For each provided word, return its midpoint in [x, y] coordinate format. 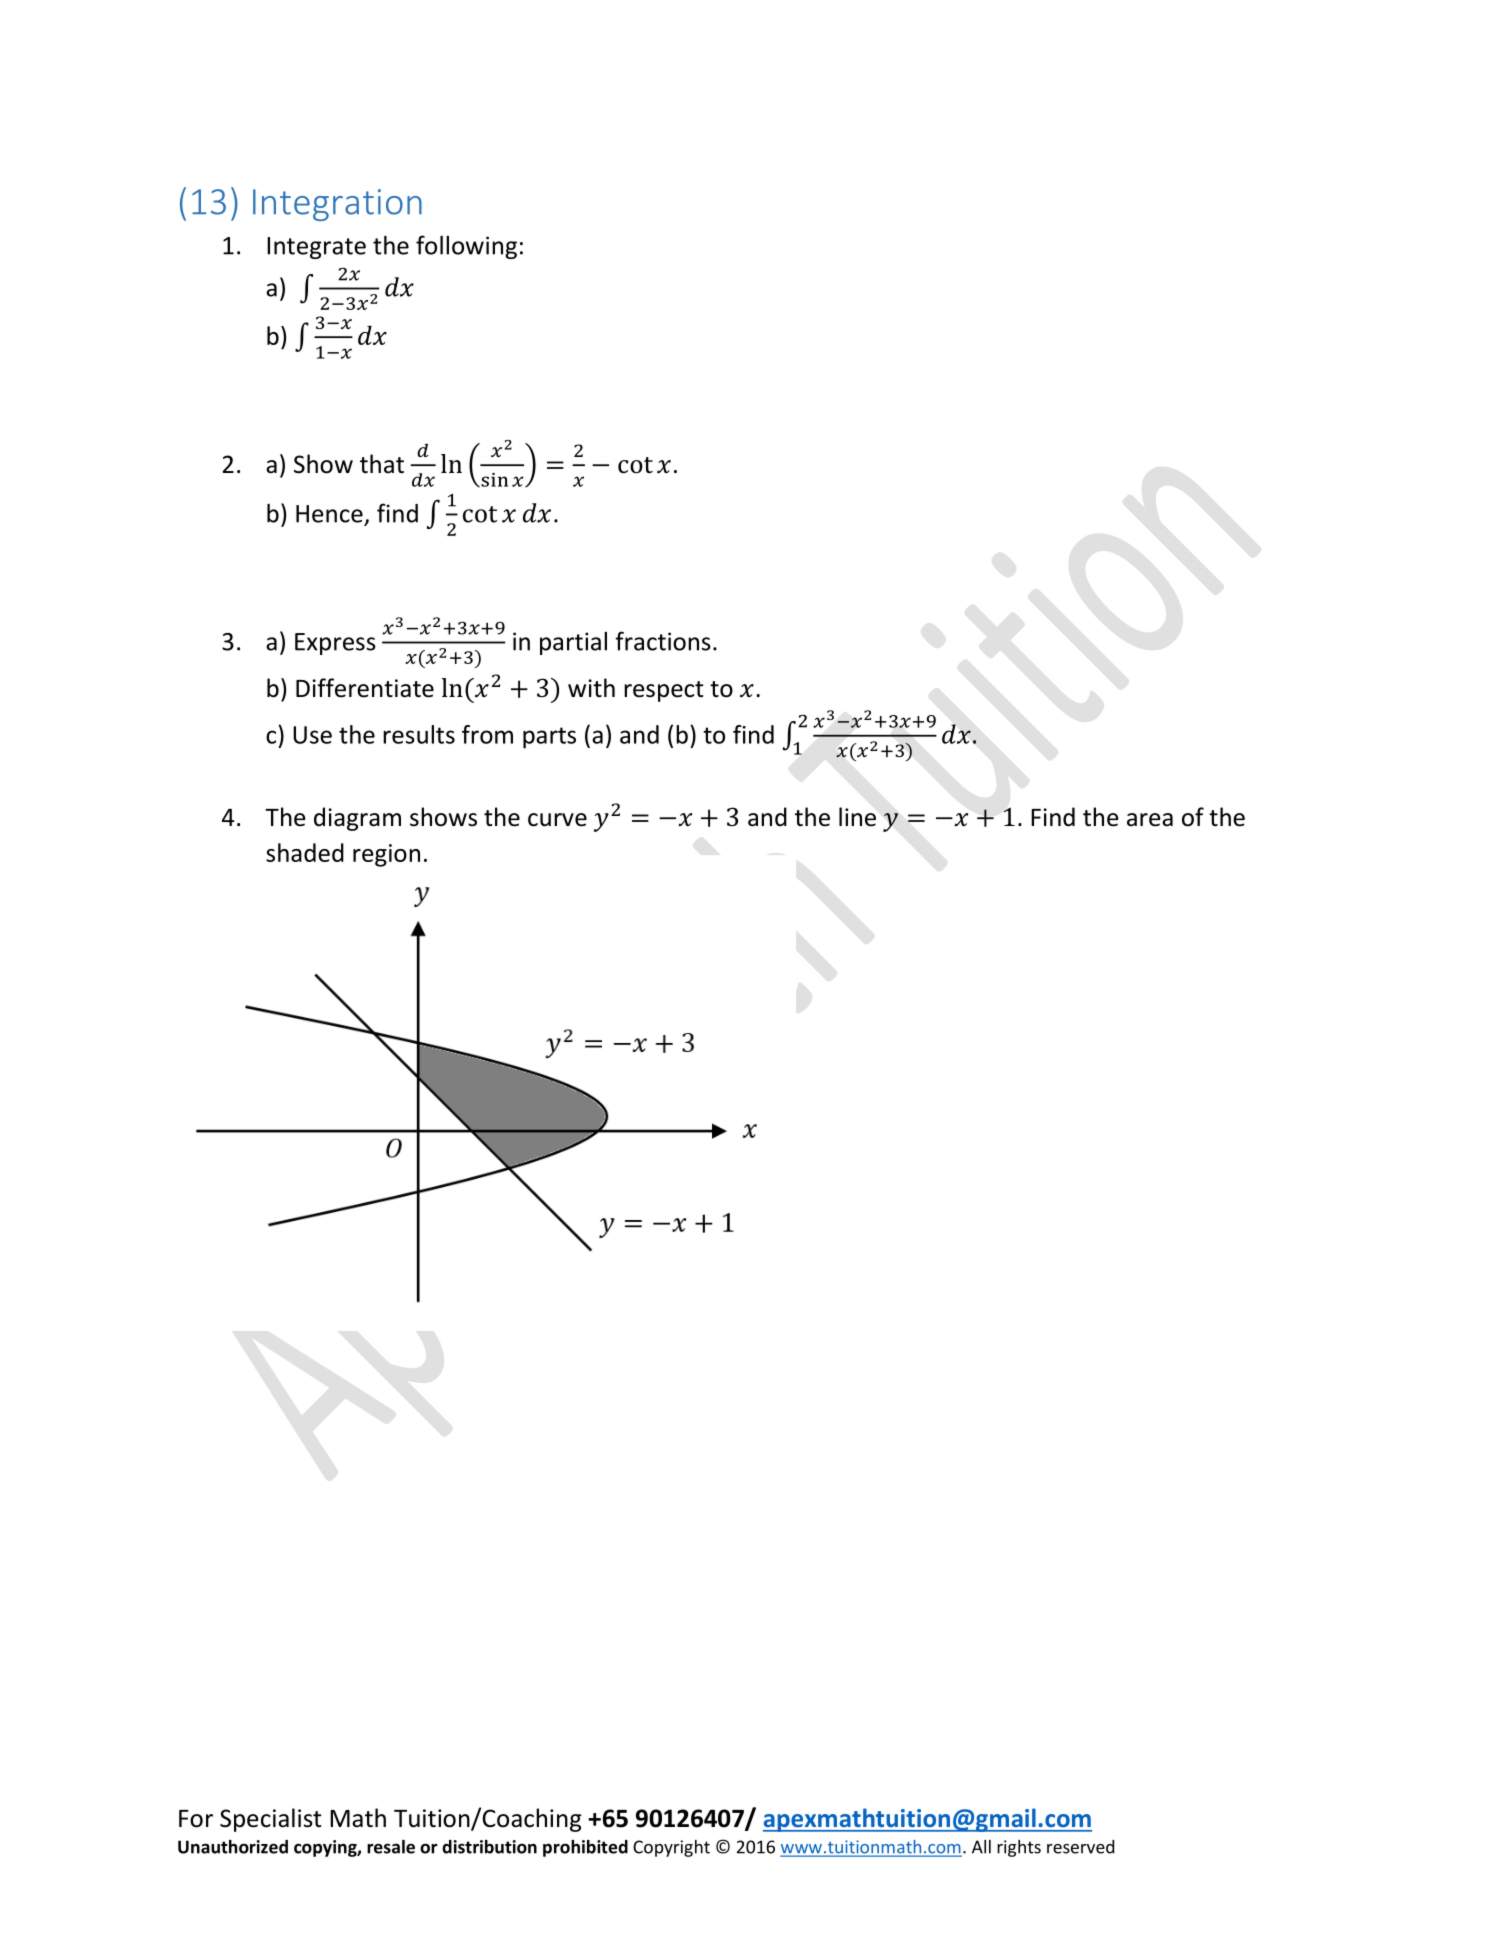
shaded [305, 852]
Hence [329, 514]
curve [557, 820]
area [1150, 820]
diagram [357, 819]
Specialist [270, 1820]
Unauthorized [233, 1847]
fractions [663, 641]
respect [663, 691]
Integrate [316, 248]
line [857, 817]
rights [1019, 1848]
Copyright [671, 1848]
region [386, 855]
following [466, 247]
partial [573, 643]
